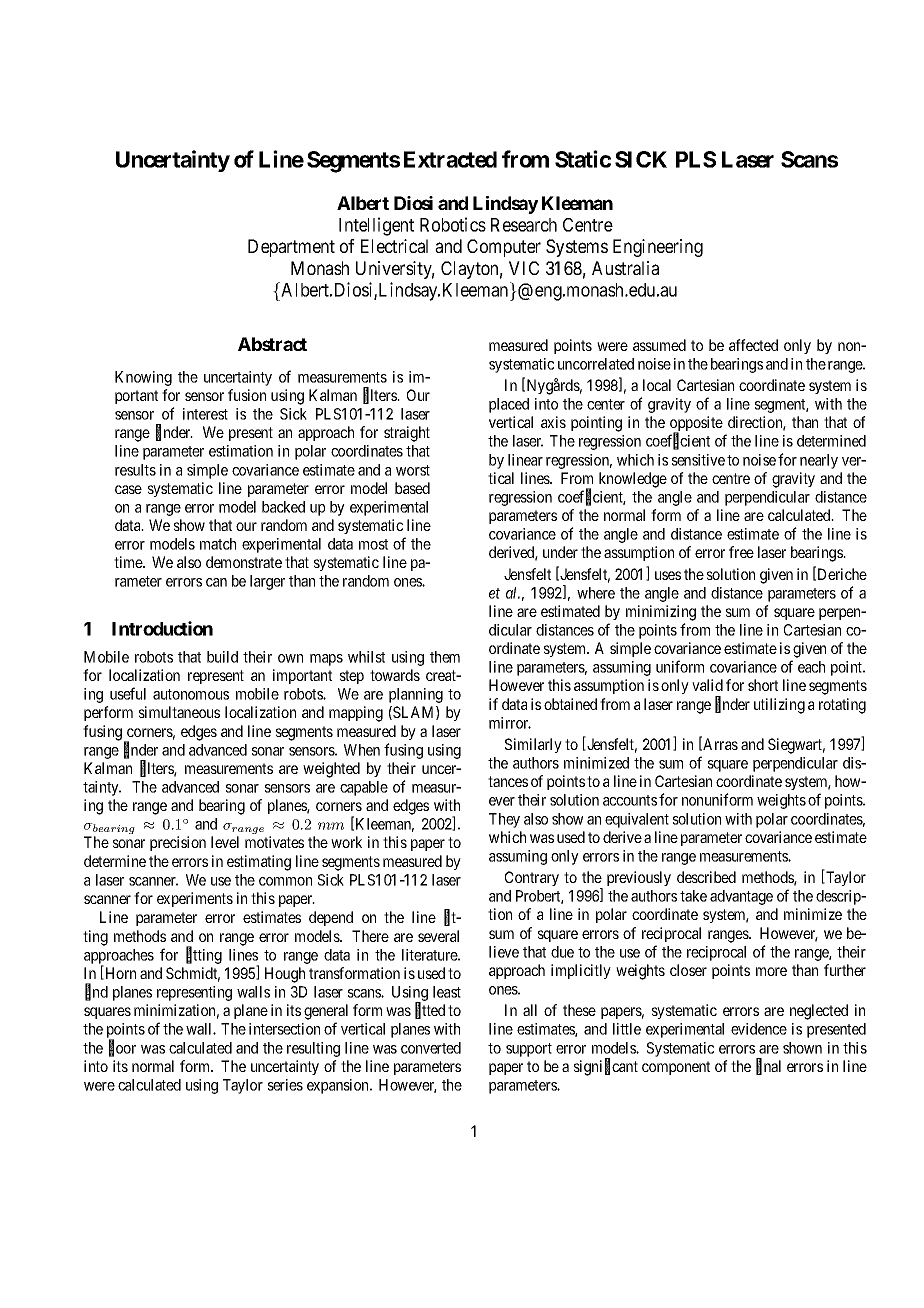  Describe the element at coordinates (706, 877) in the document. I see `described` at that location.
